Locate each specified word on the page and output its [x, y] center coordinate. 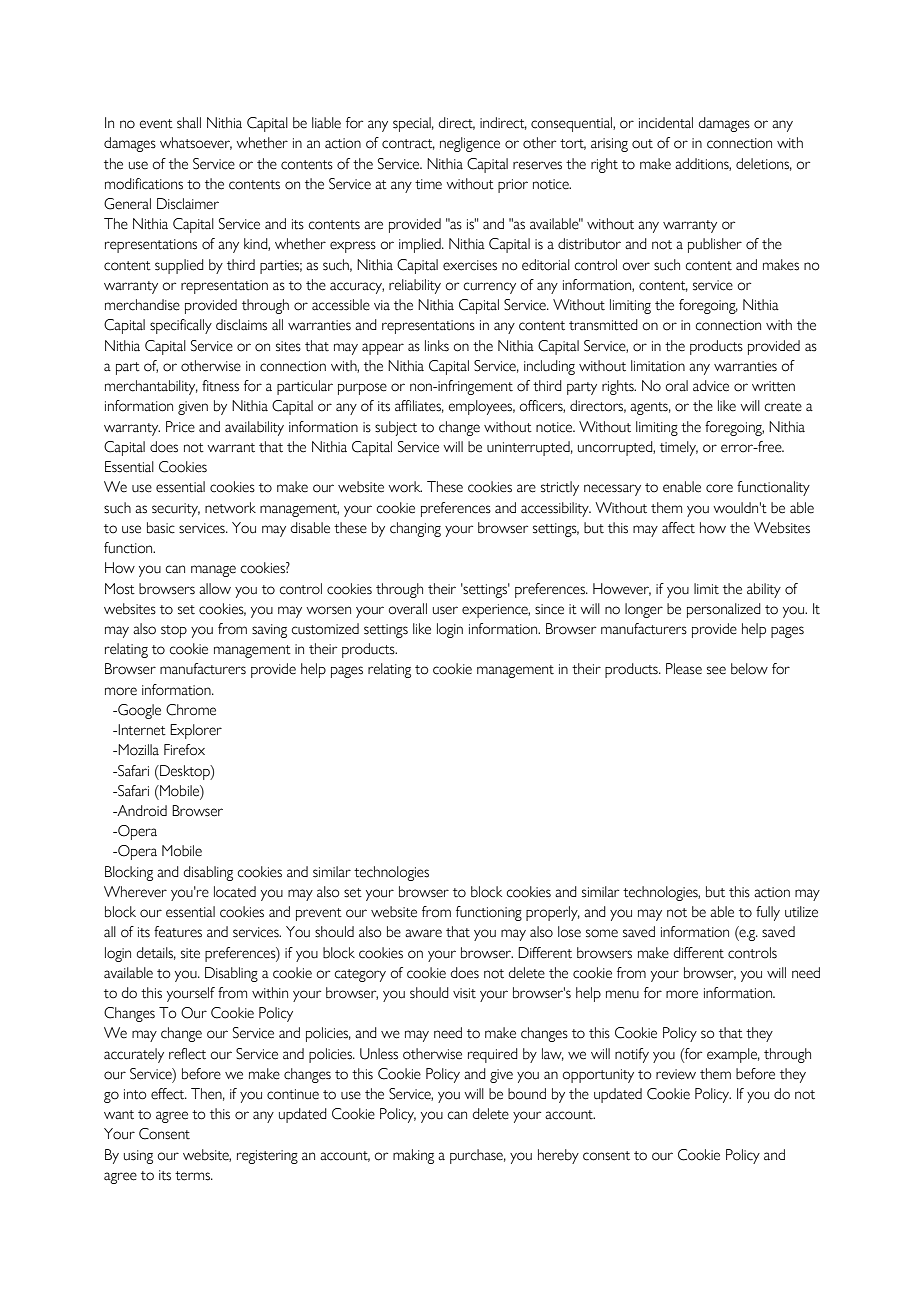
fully [768, 913]
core [719, 488]
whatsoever [196, 143]
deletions [764, 164]
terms [194, 1176]
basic [161, 528]
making [413, 1156]
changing [415, 529]
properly [553, 913]
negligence [470, 144]
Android [141, 811]
